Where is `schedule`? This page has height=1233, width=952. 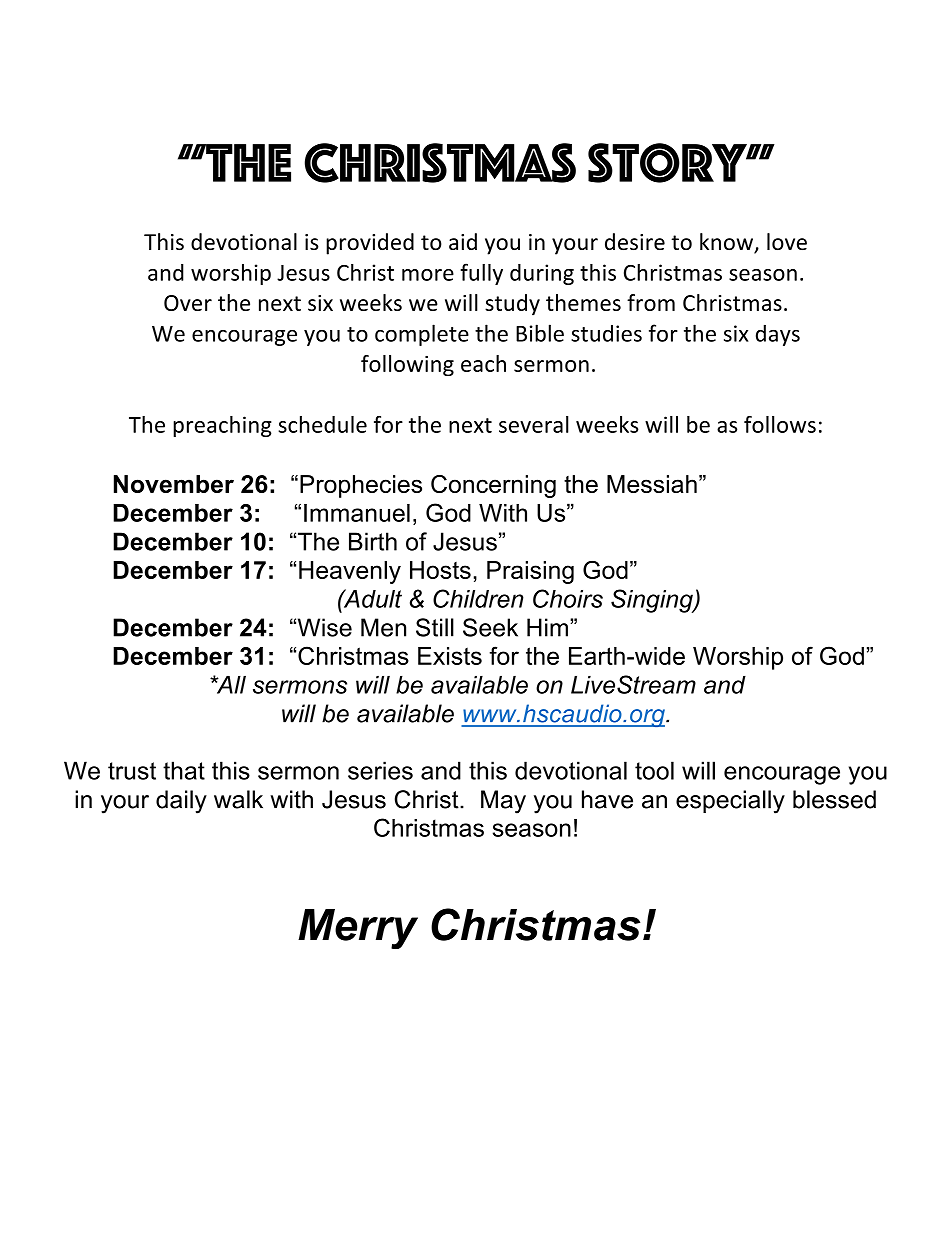 schedule is located at coordinates (322, 424).
